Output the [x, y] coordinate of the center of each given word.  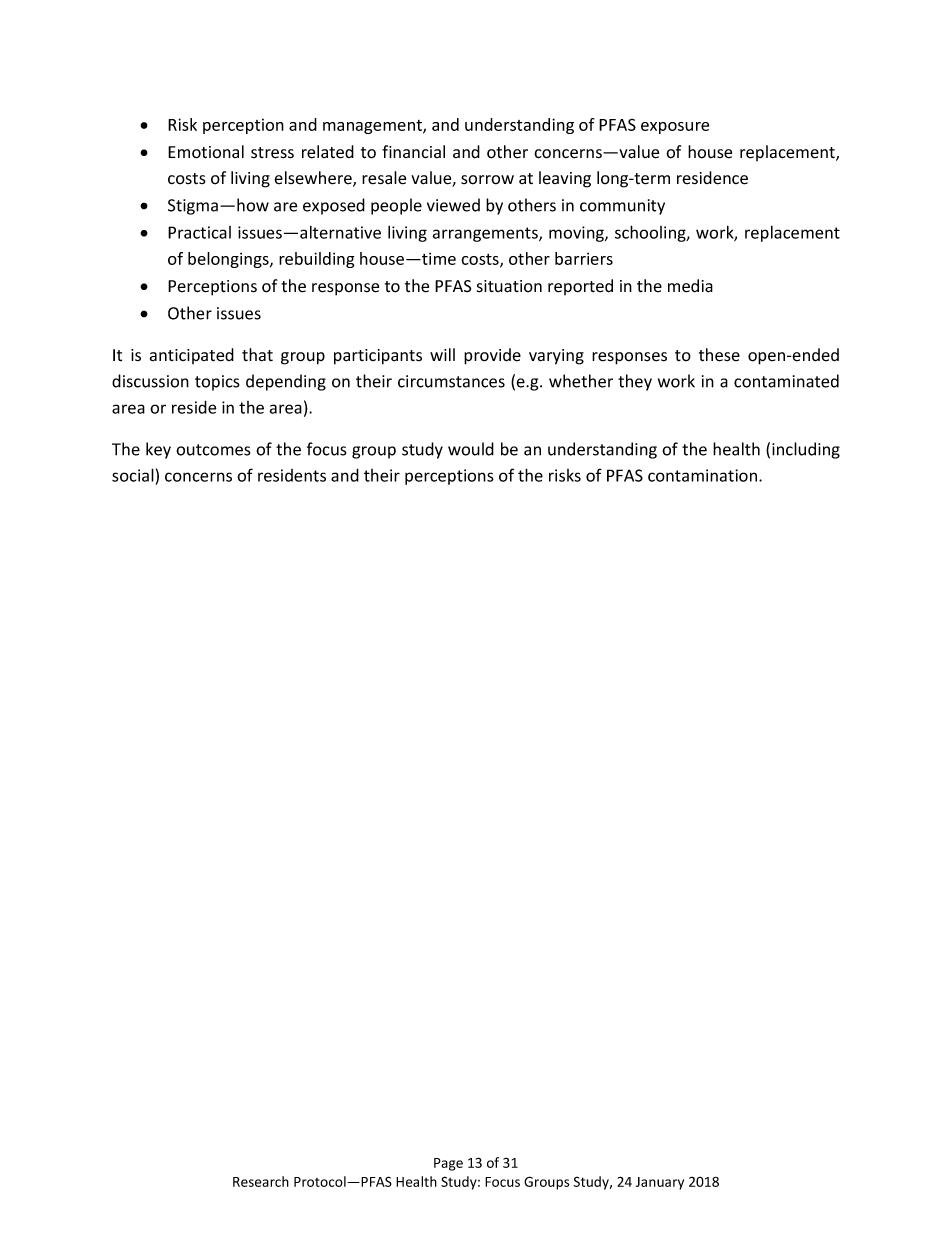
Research [261, 1181]
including [806, 450]
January [660, 1183]
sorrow [487, 180]
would [471, 449]
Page [448, 1164]
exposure [675, 128]
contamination [702, 475]
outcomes [213, 450]
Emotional [206, 152]
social [133, 475]
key [158, 450]
